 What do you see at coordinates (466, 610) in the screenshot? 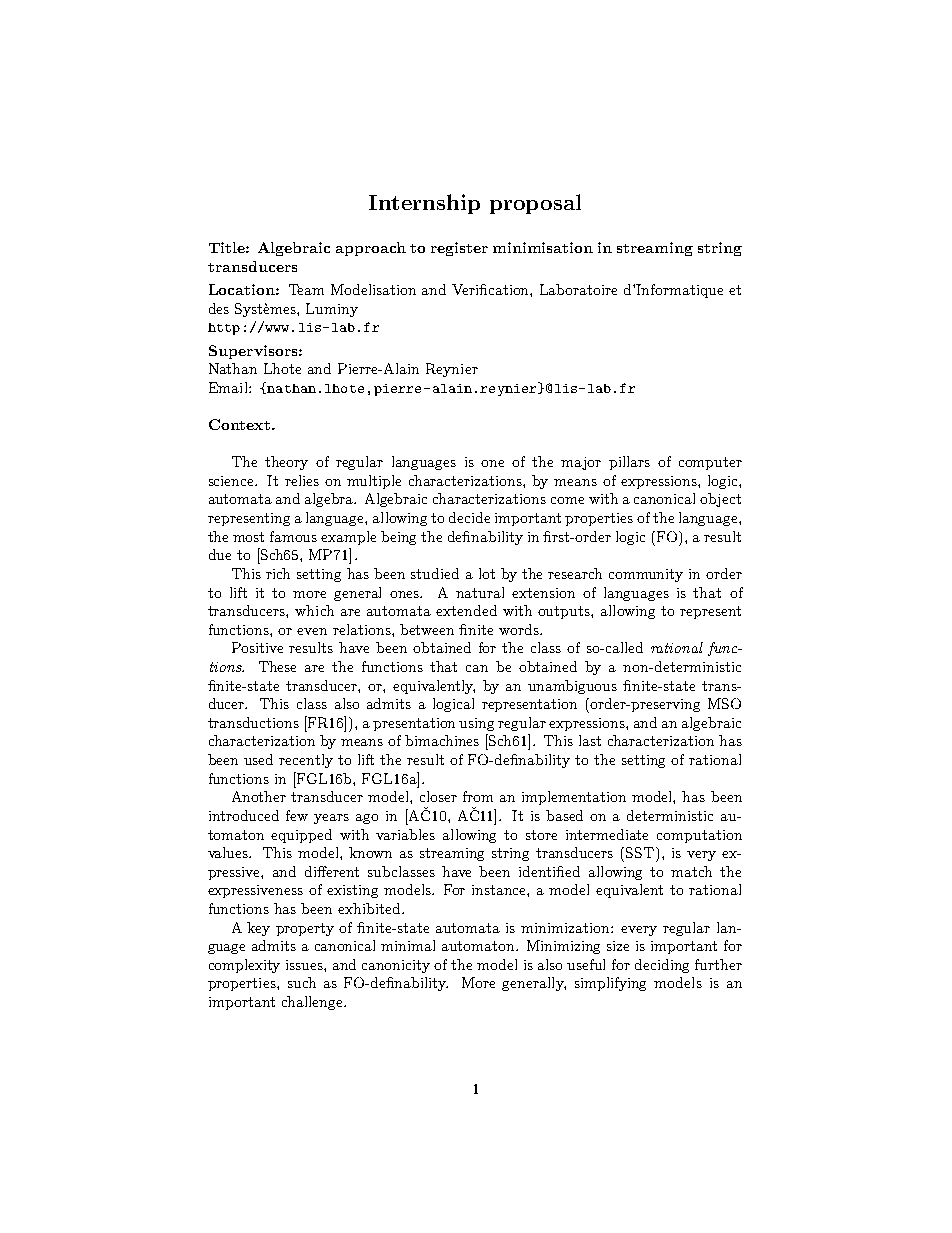
I see `extended` at bounding box center [466, 610].
